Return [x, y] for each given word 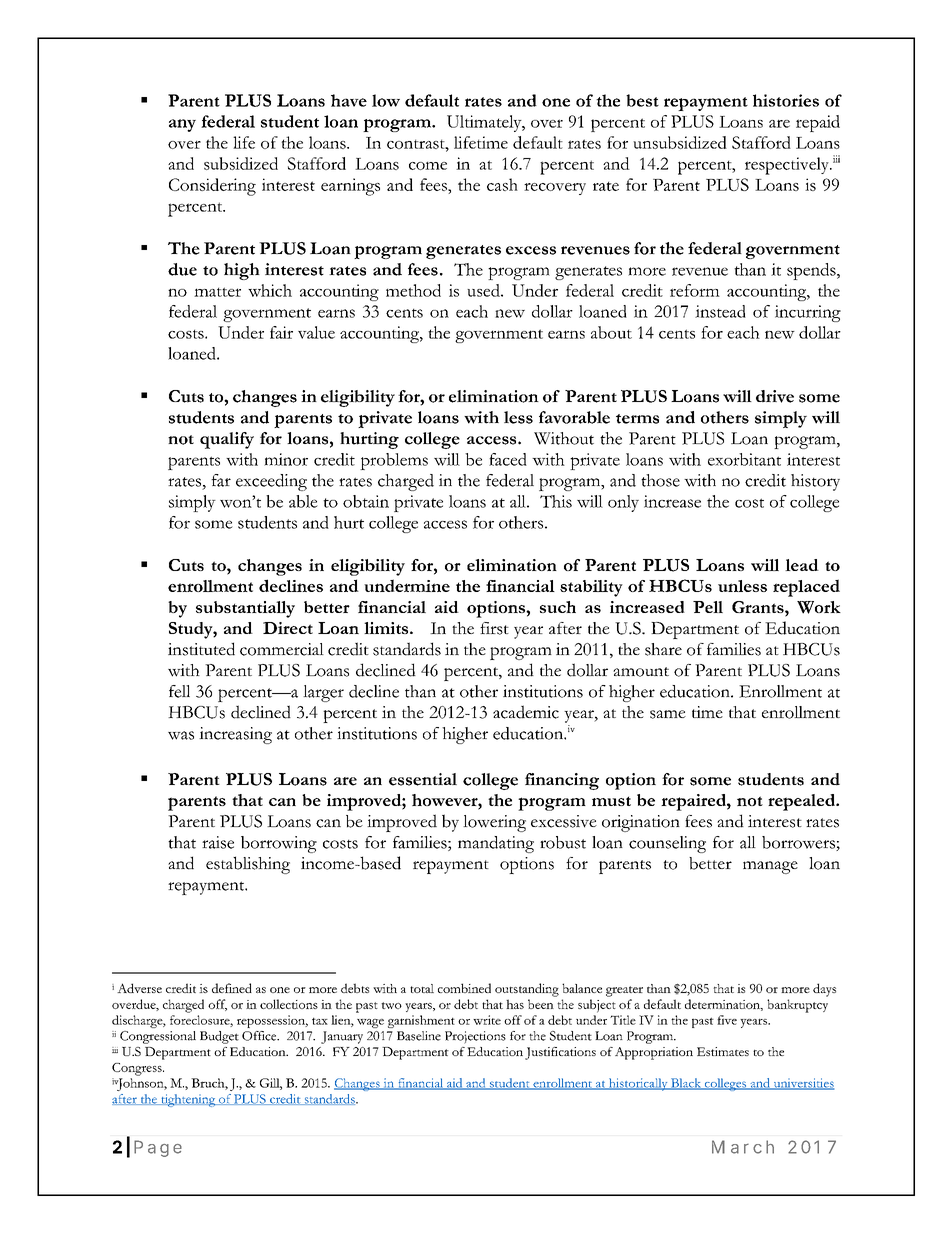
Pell [708, 607]
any [182, 125]
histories [786, 100]
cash [502, 184]
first [494, 628]
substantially [245, 609]
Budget [219, 1037]
